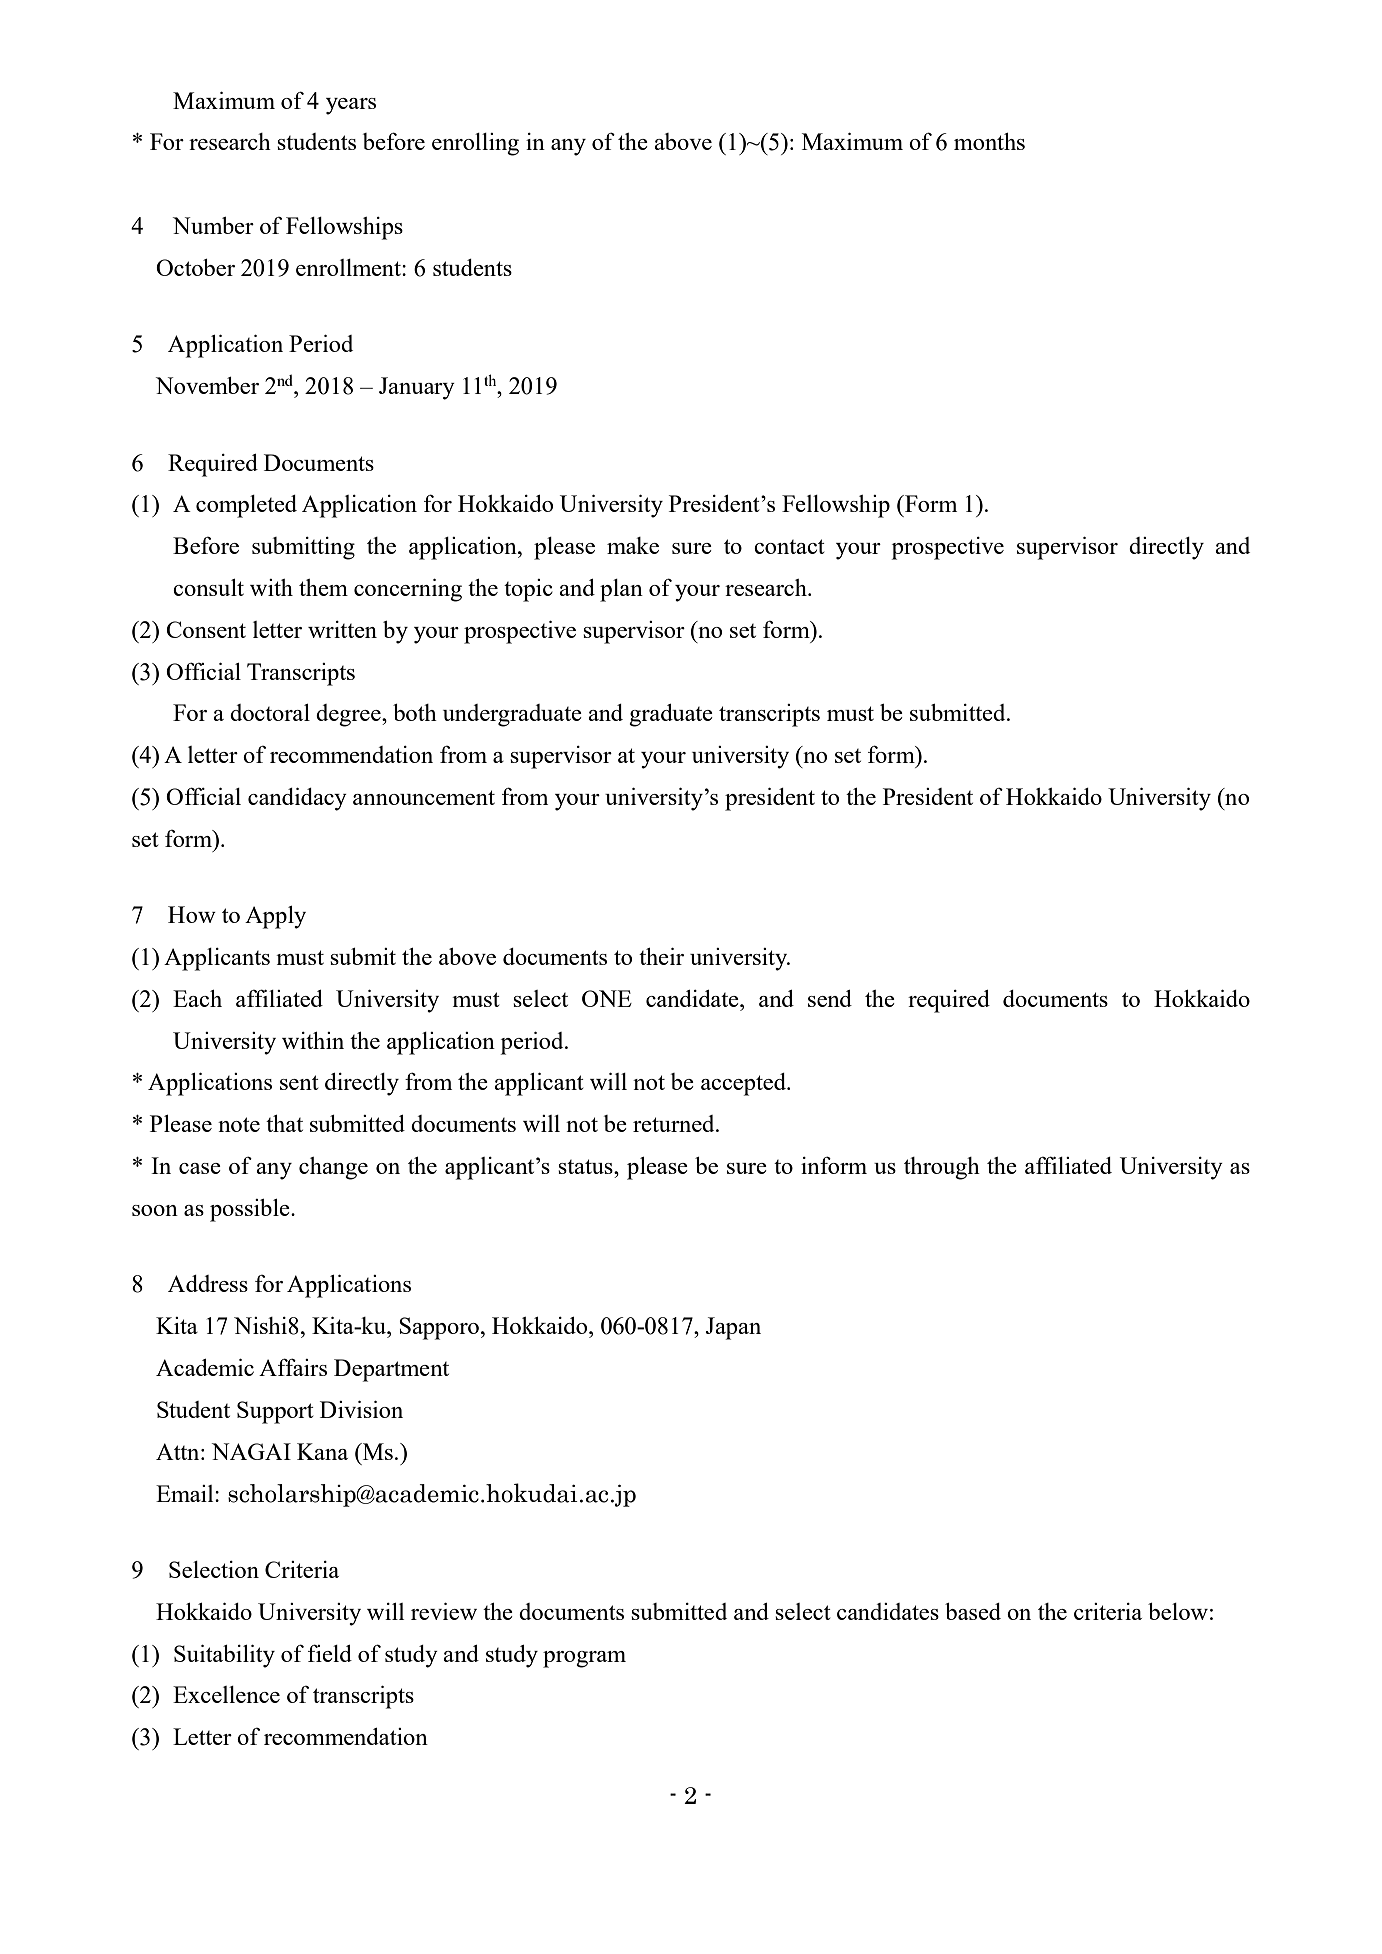 Image resolution: width=1382 pixels, height=1954 pixels. I want to click on announcement, so click(424, 797).
